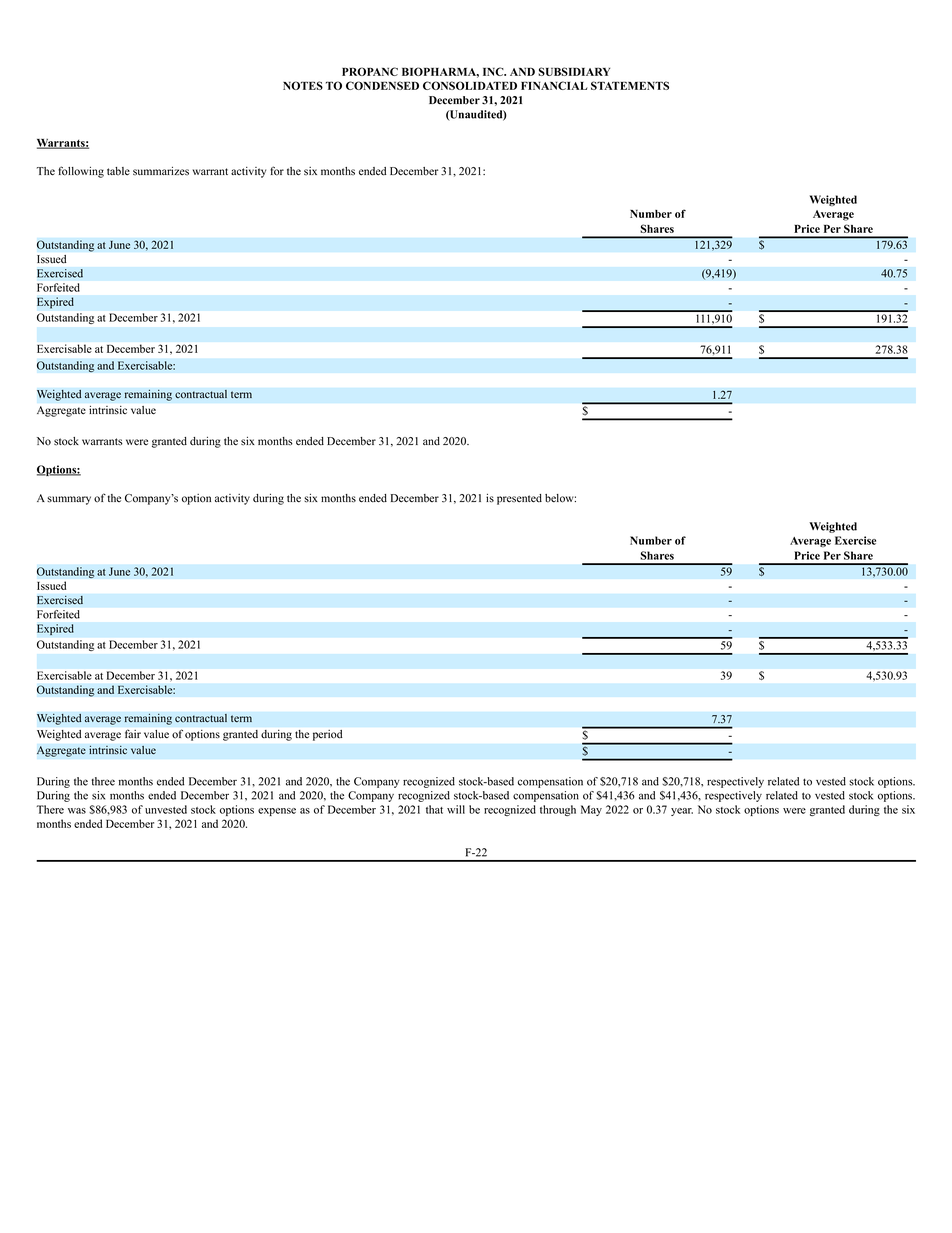 The image size is (952, 1233). Describe the element at coordinates (69, 500) in the image. I see `summary` at that location.
